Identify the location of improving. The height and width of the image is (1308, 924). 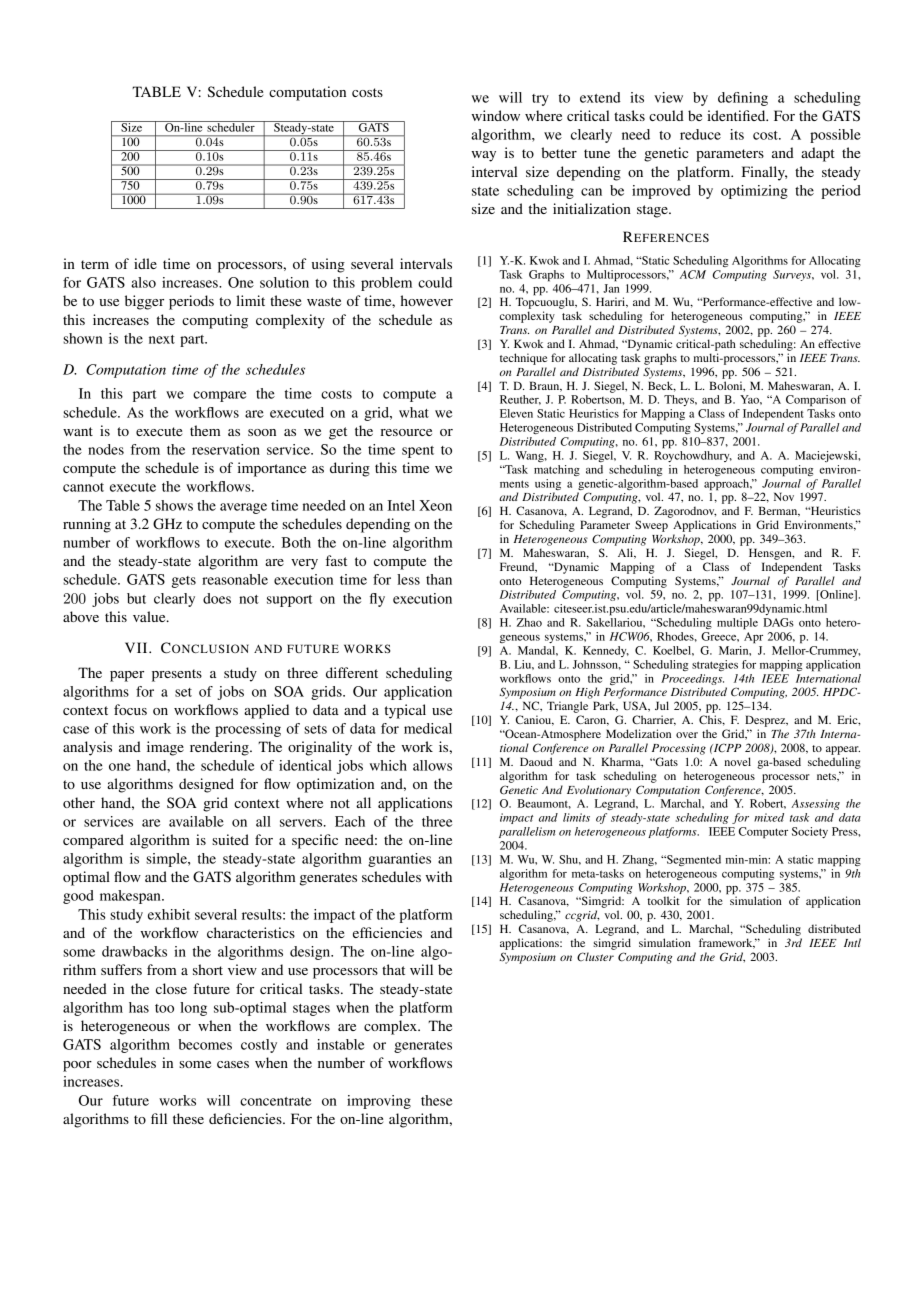
(379, 1102).
